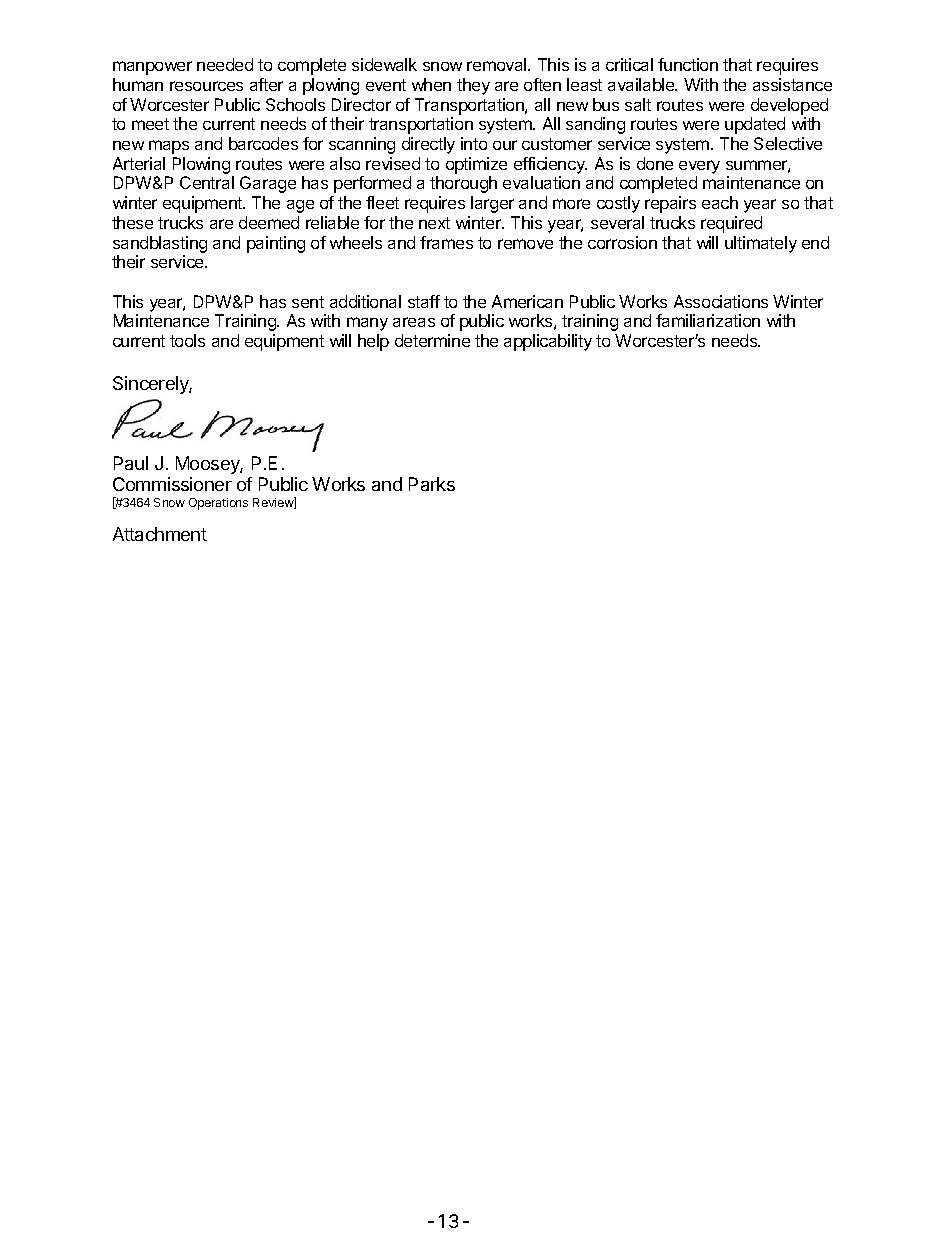  What do you see at coordinates (434, 223) in the screenshot?
I see `next` at bounding box center [434, 223].
